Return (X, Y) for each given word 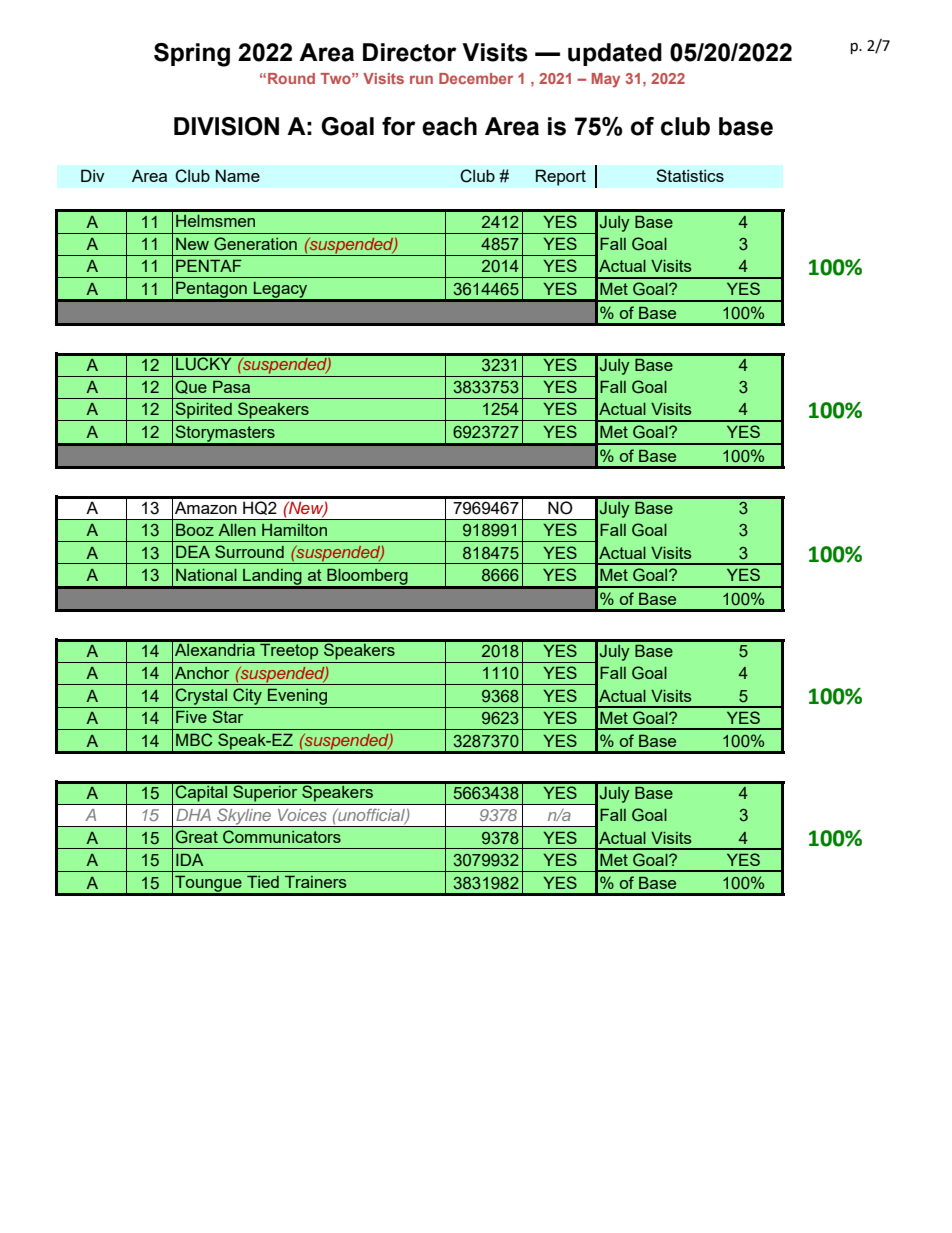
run (421, 79)
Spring (192, 55)
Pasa (231, 387)
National (206, 575)
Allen (237, 530)
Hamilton (294, 530)
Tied (263, 882)
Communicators (282, 837)
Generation (255, 243)
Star (228, 716)
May (606, 80)
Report (561, 177)
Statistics (690, 175)
